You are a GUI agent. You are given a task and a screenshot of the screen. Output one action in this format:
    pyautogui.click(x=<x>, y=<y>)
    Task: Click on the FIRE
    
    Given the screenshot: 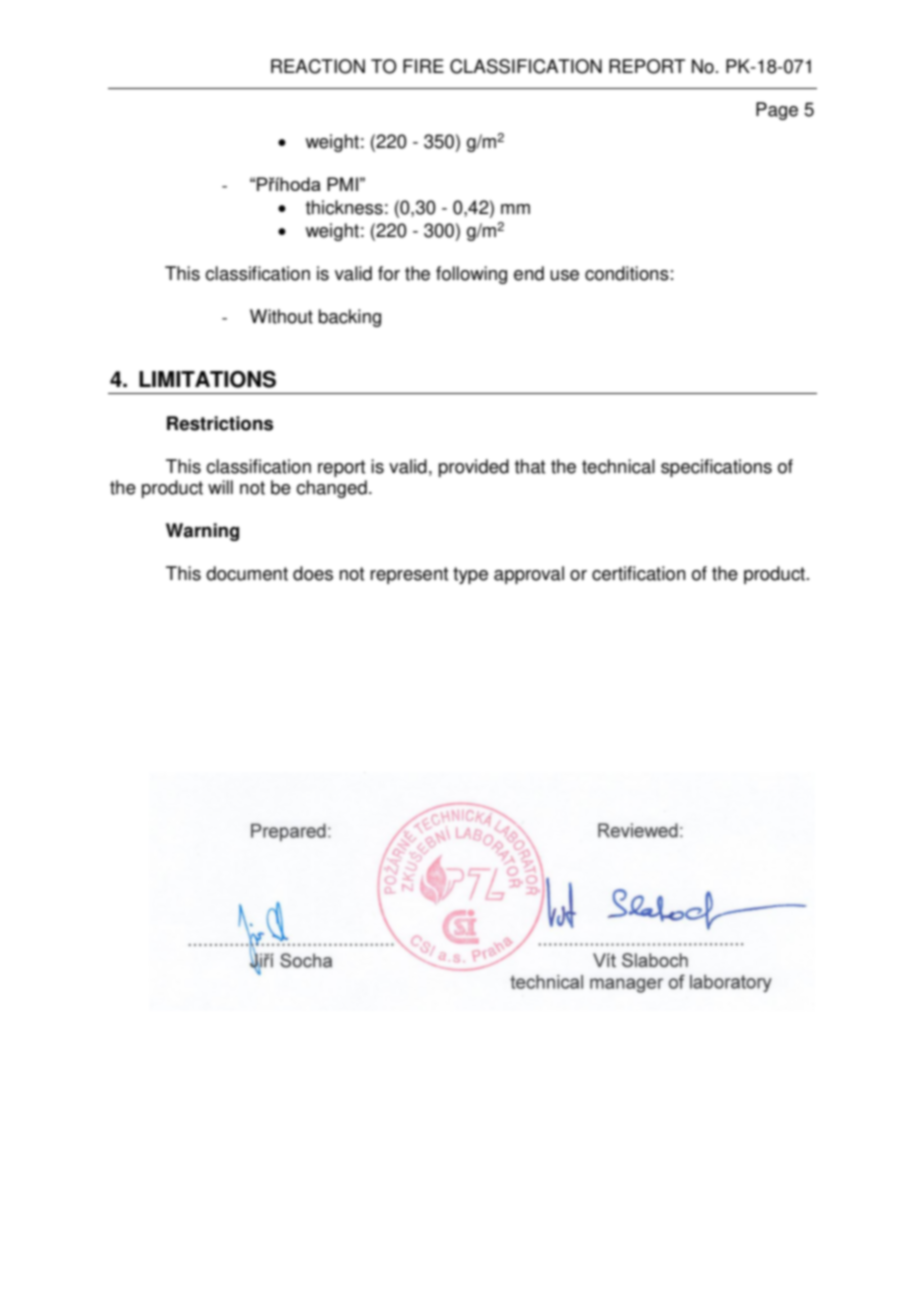 What is the action you would take?
    pyautogui.click(x=423, y=66)
